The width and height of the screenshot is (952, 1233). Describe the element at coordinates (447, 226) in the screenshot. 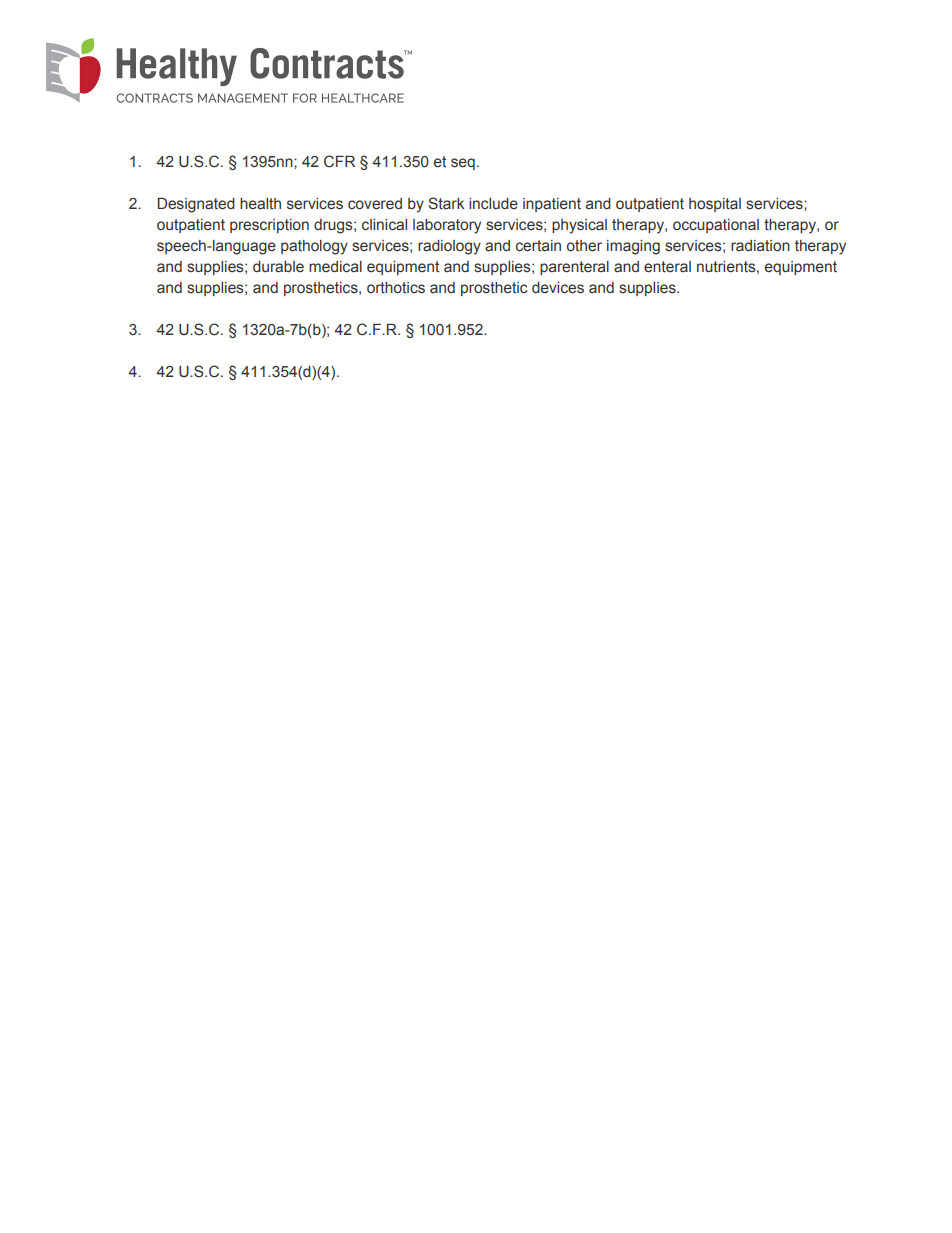

I see `laboratory` at that location.
